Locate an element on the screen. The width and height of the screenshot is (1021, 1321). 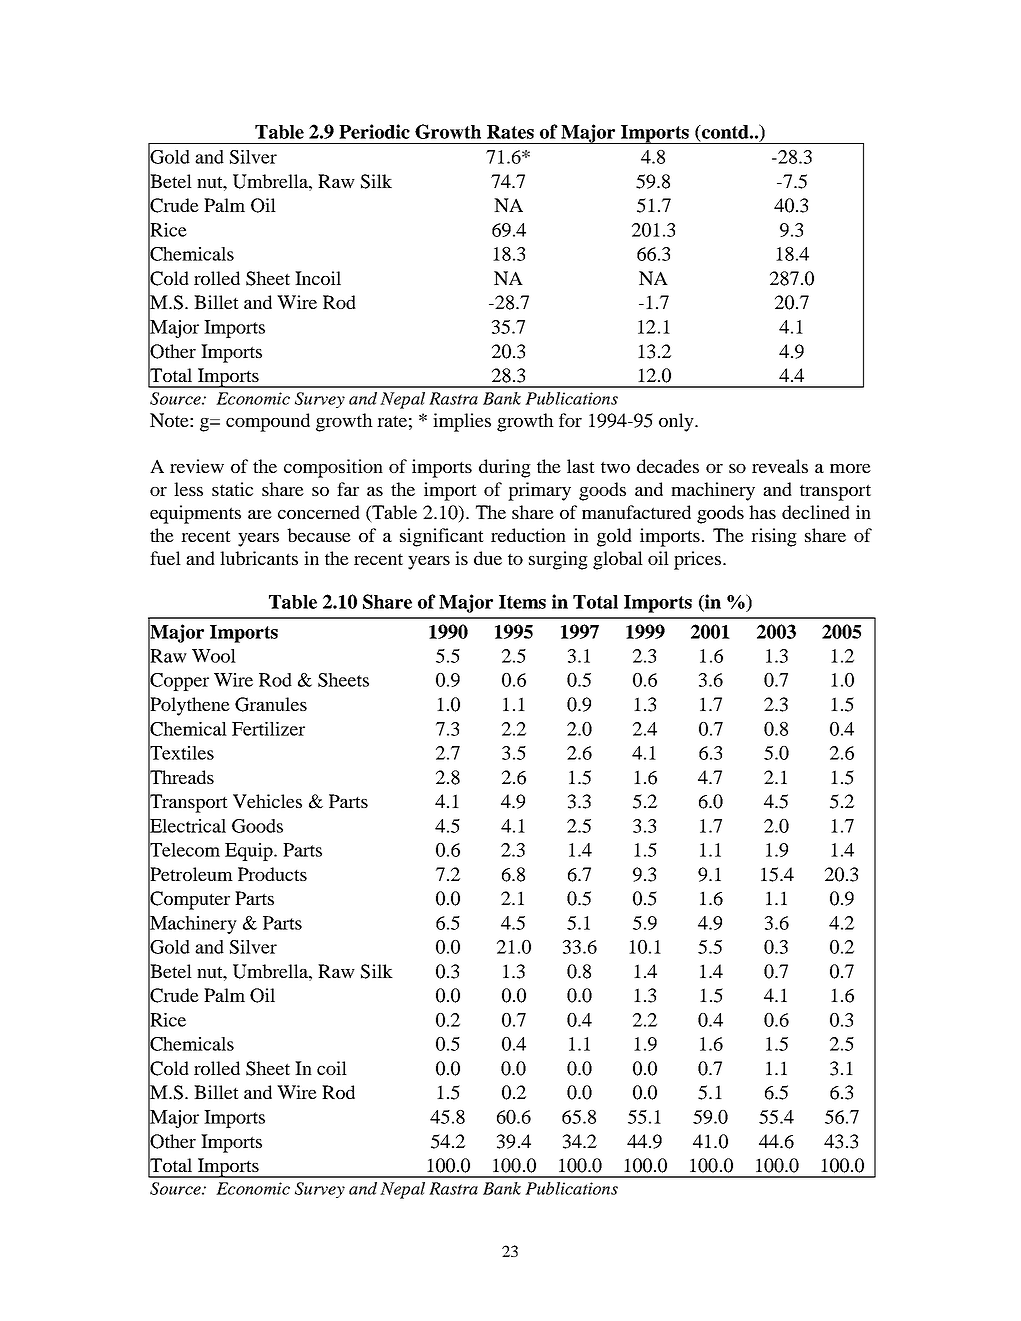
implies is located at coordinates (462, 422).
